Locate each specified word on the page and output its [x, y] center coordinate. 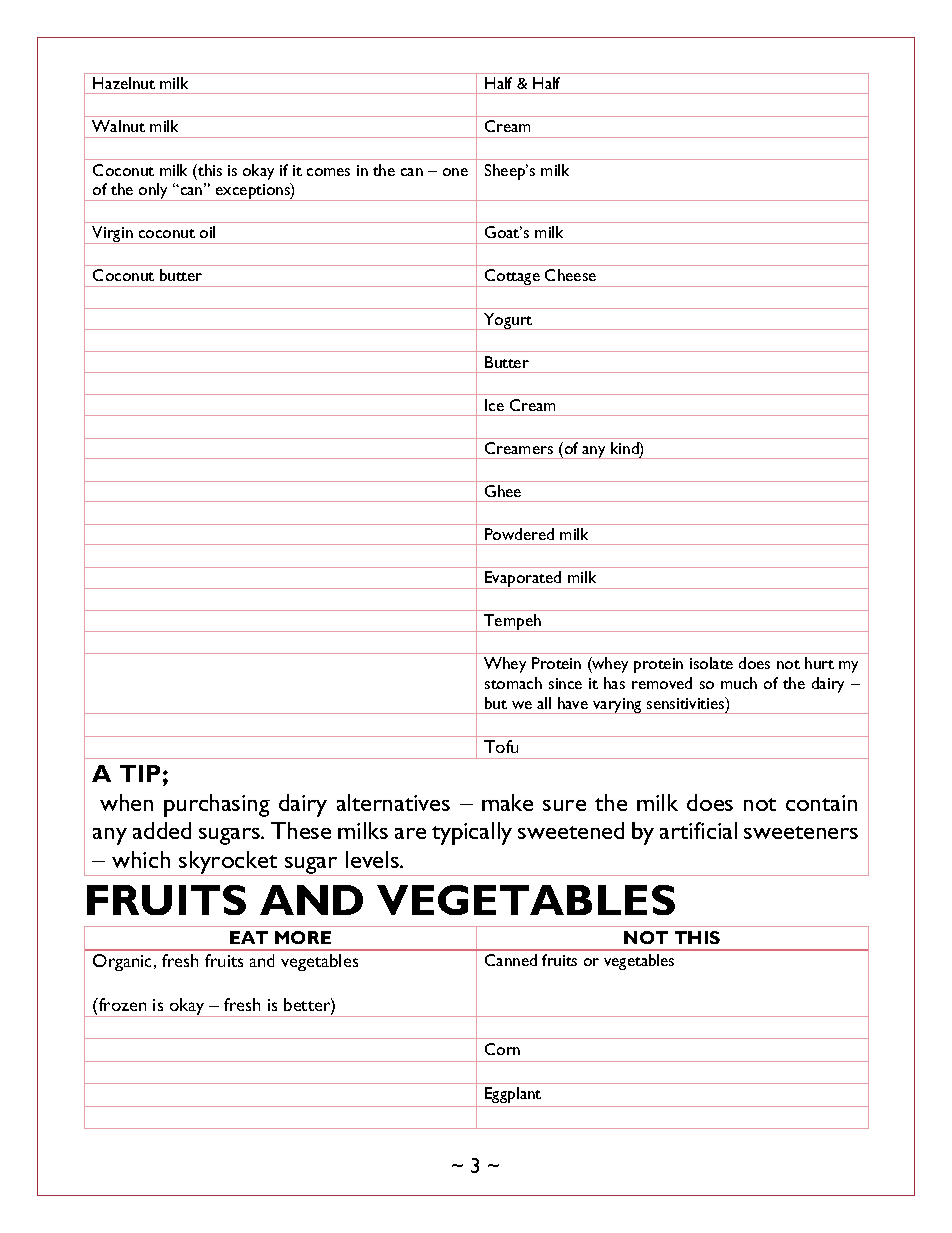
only [154, 192]
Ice [494, 405]
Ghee [503, 491]
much [739, 683]
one [455, 172]
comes [328, 172]
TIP [140, 773]
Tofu [501, 746]
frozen [121, 1004]
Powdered [519, 534]
